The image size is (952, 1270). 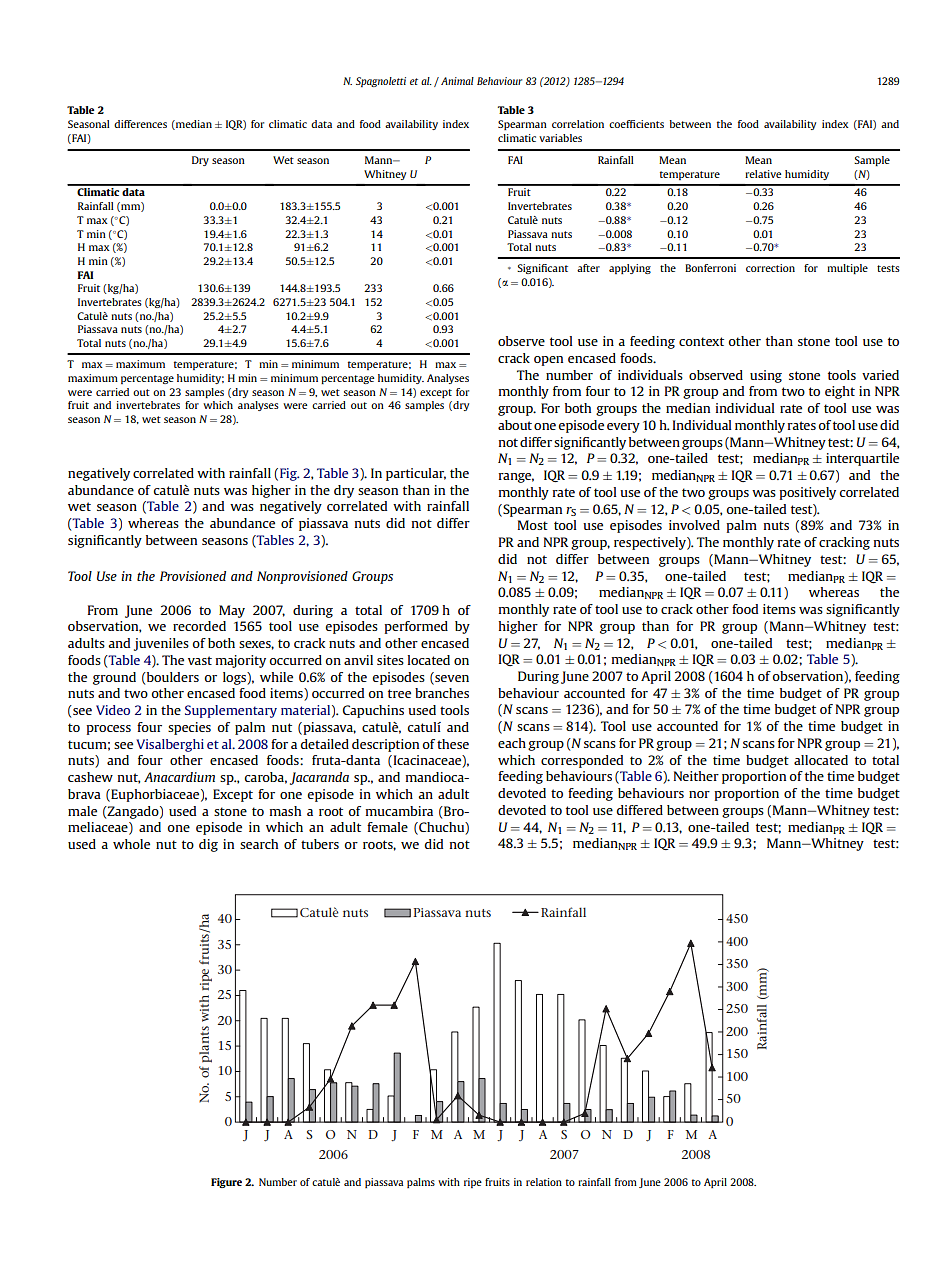 I want to click on Animal, so click(x=457, y=81).
